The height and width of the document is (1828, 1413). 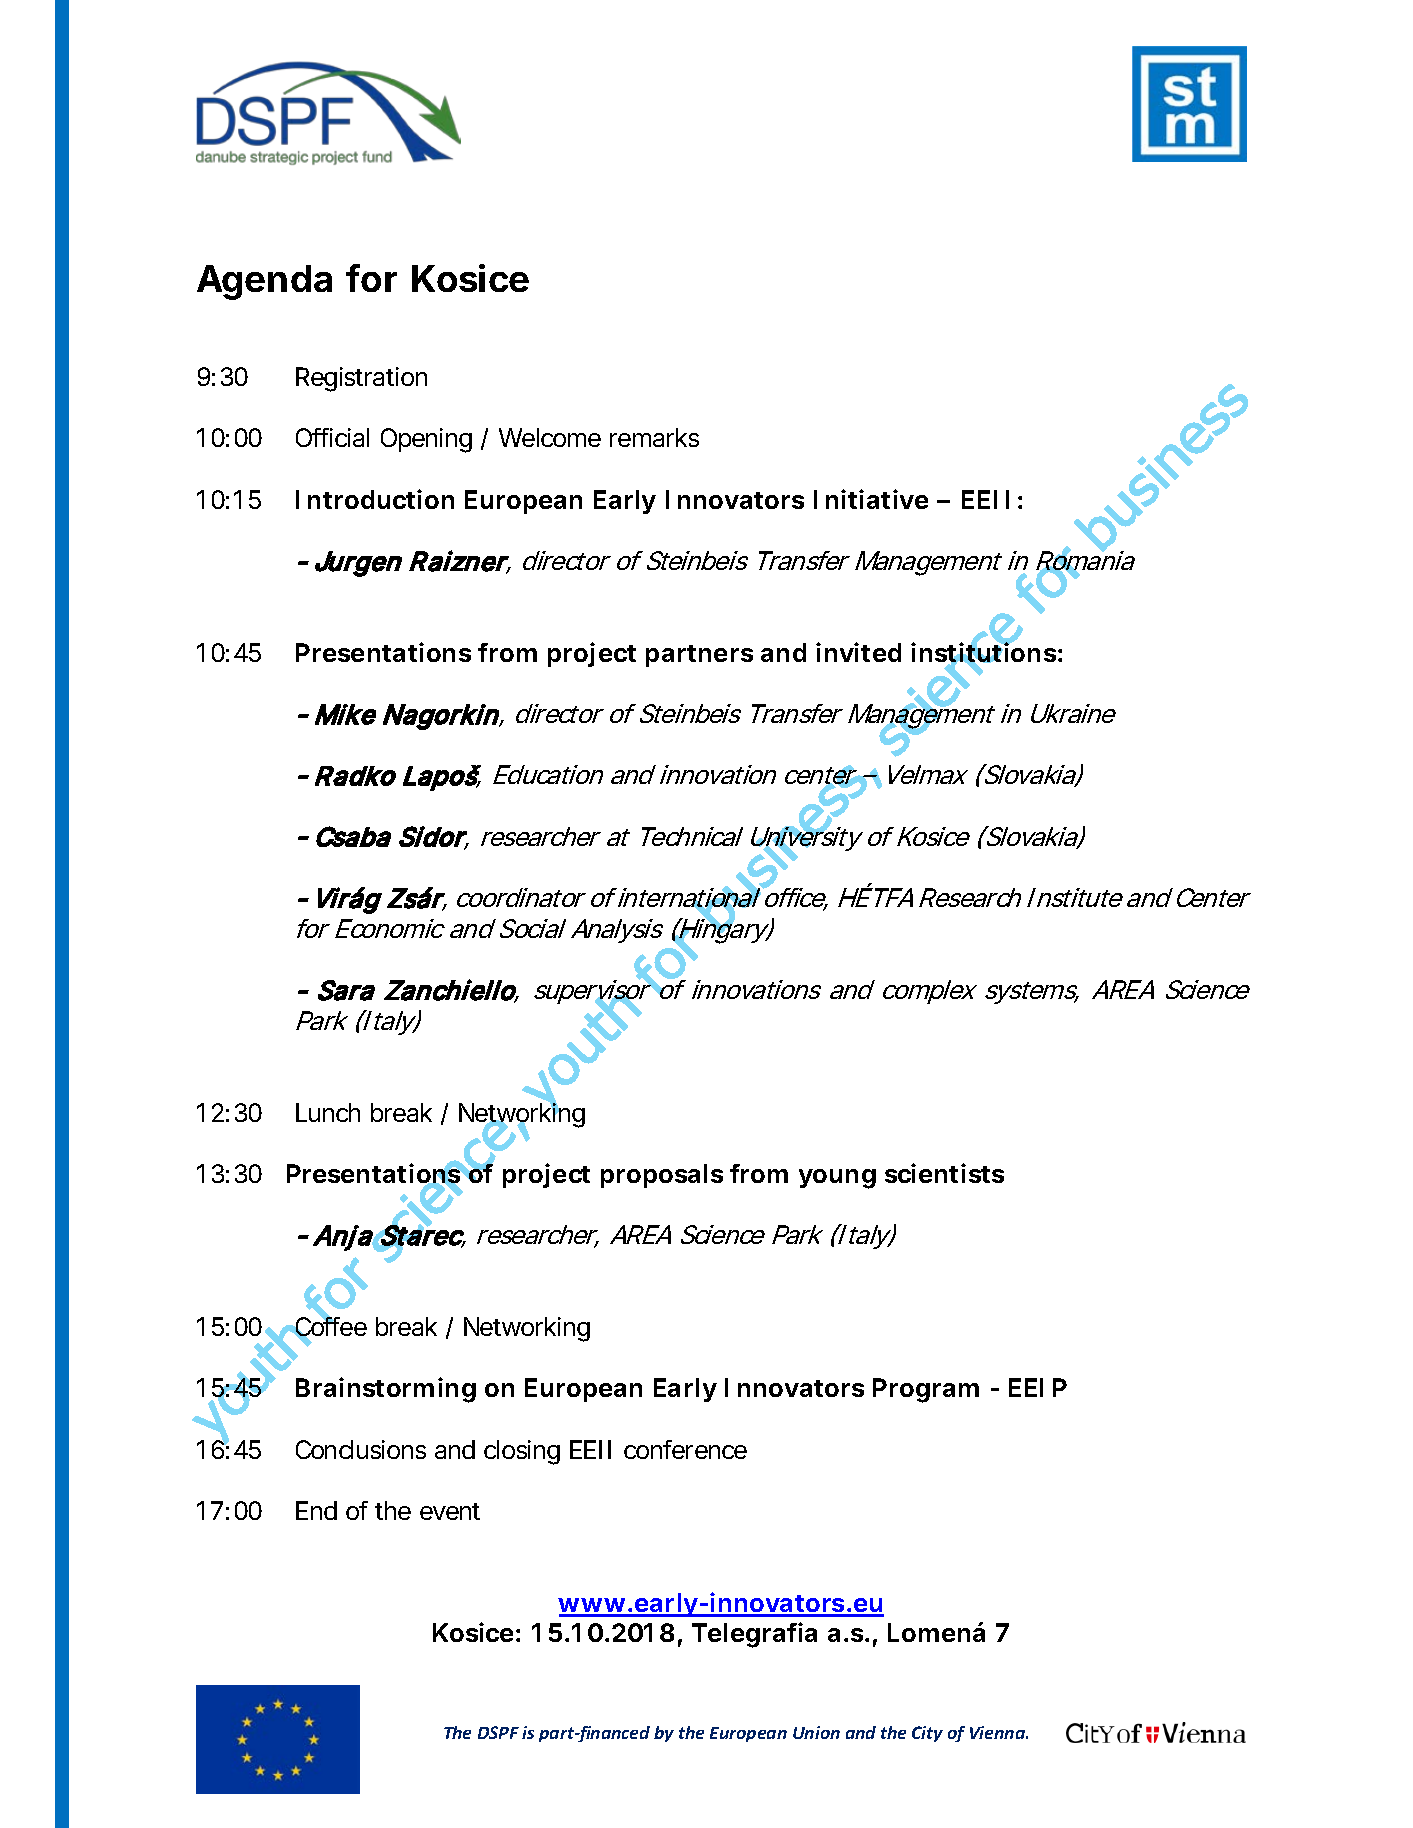 I want to click on City, so click(x=927, y=1734).
